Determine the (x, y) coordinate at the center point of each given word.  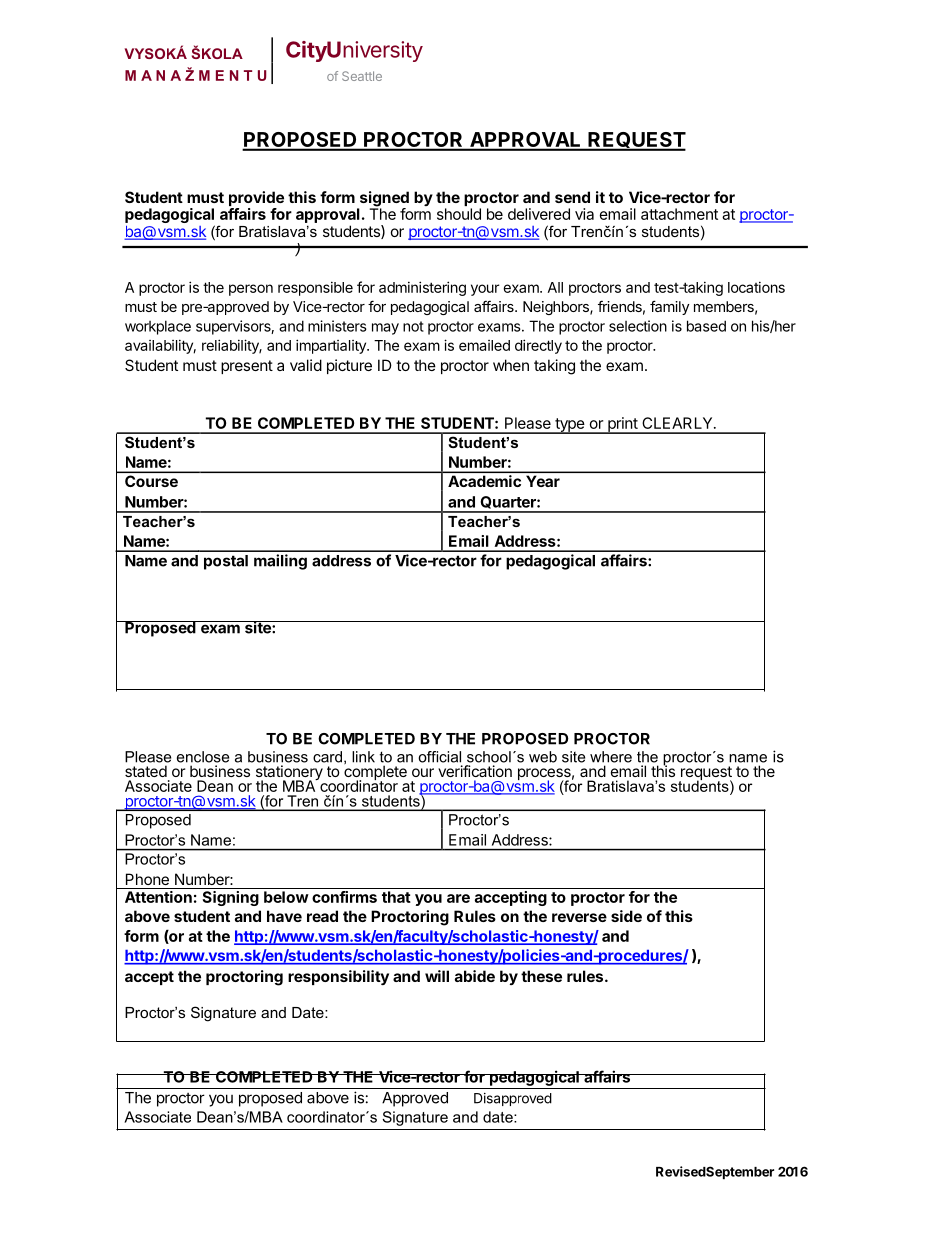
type (570, 426)
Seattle (362, 76)
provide (256, 200)
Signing (230, 898)
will (437, 976)
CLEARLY (678, 423)
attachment (679, 214)
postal (226, 562)
